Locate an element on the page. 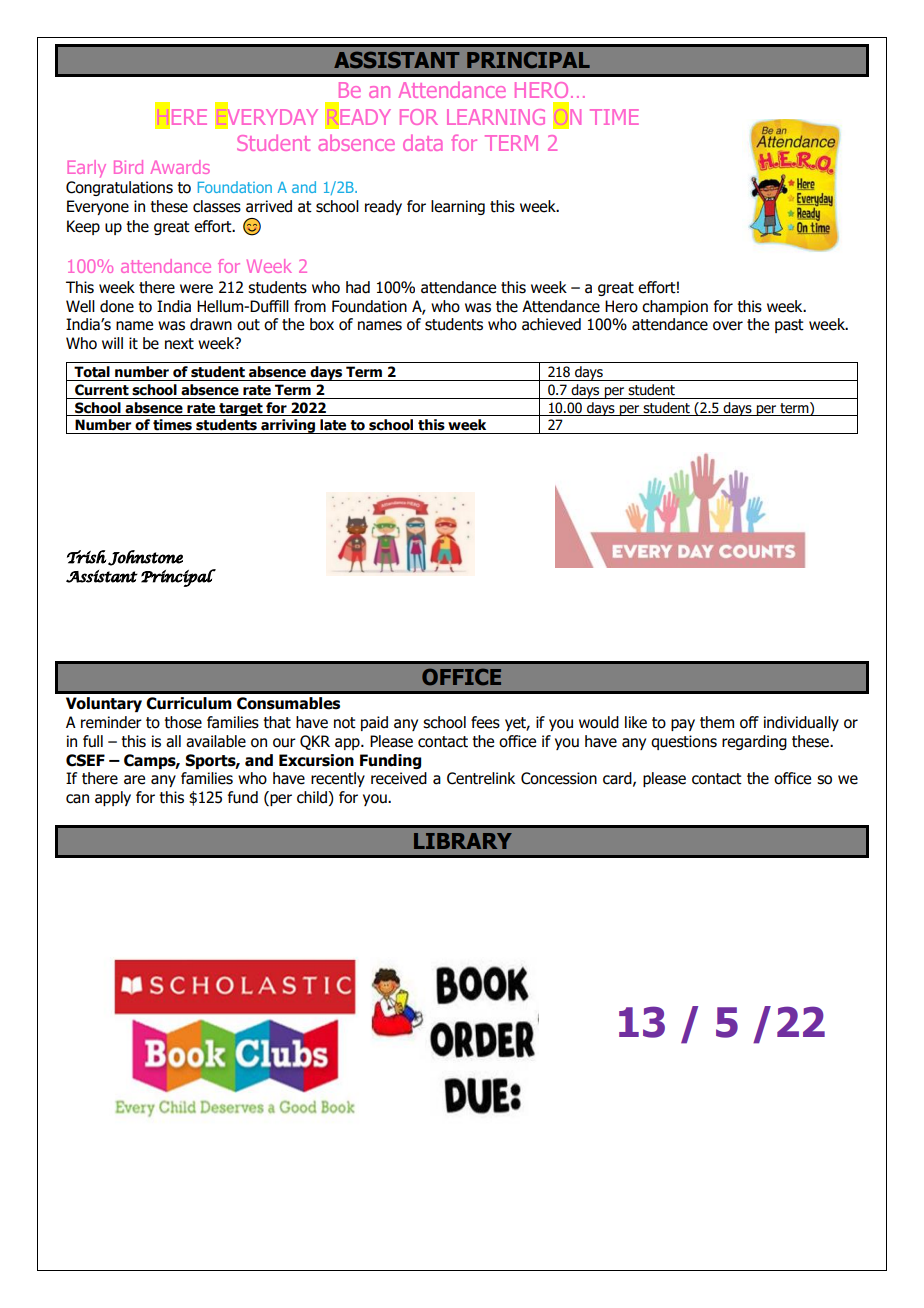 Image resolution: width=924 pixels, height=1308 pixels. apply is located at coordinates (113, 798).
